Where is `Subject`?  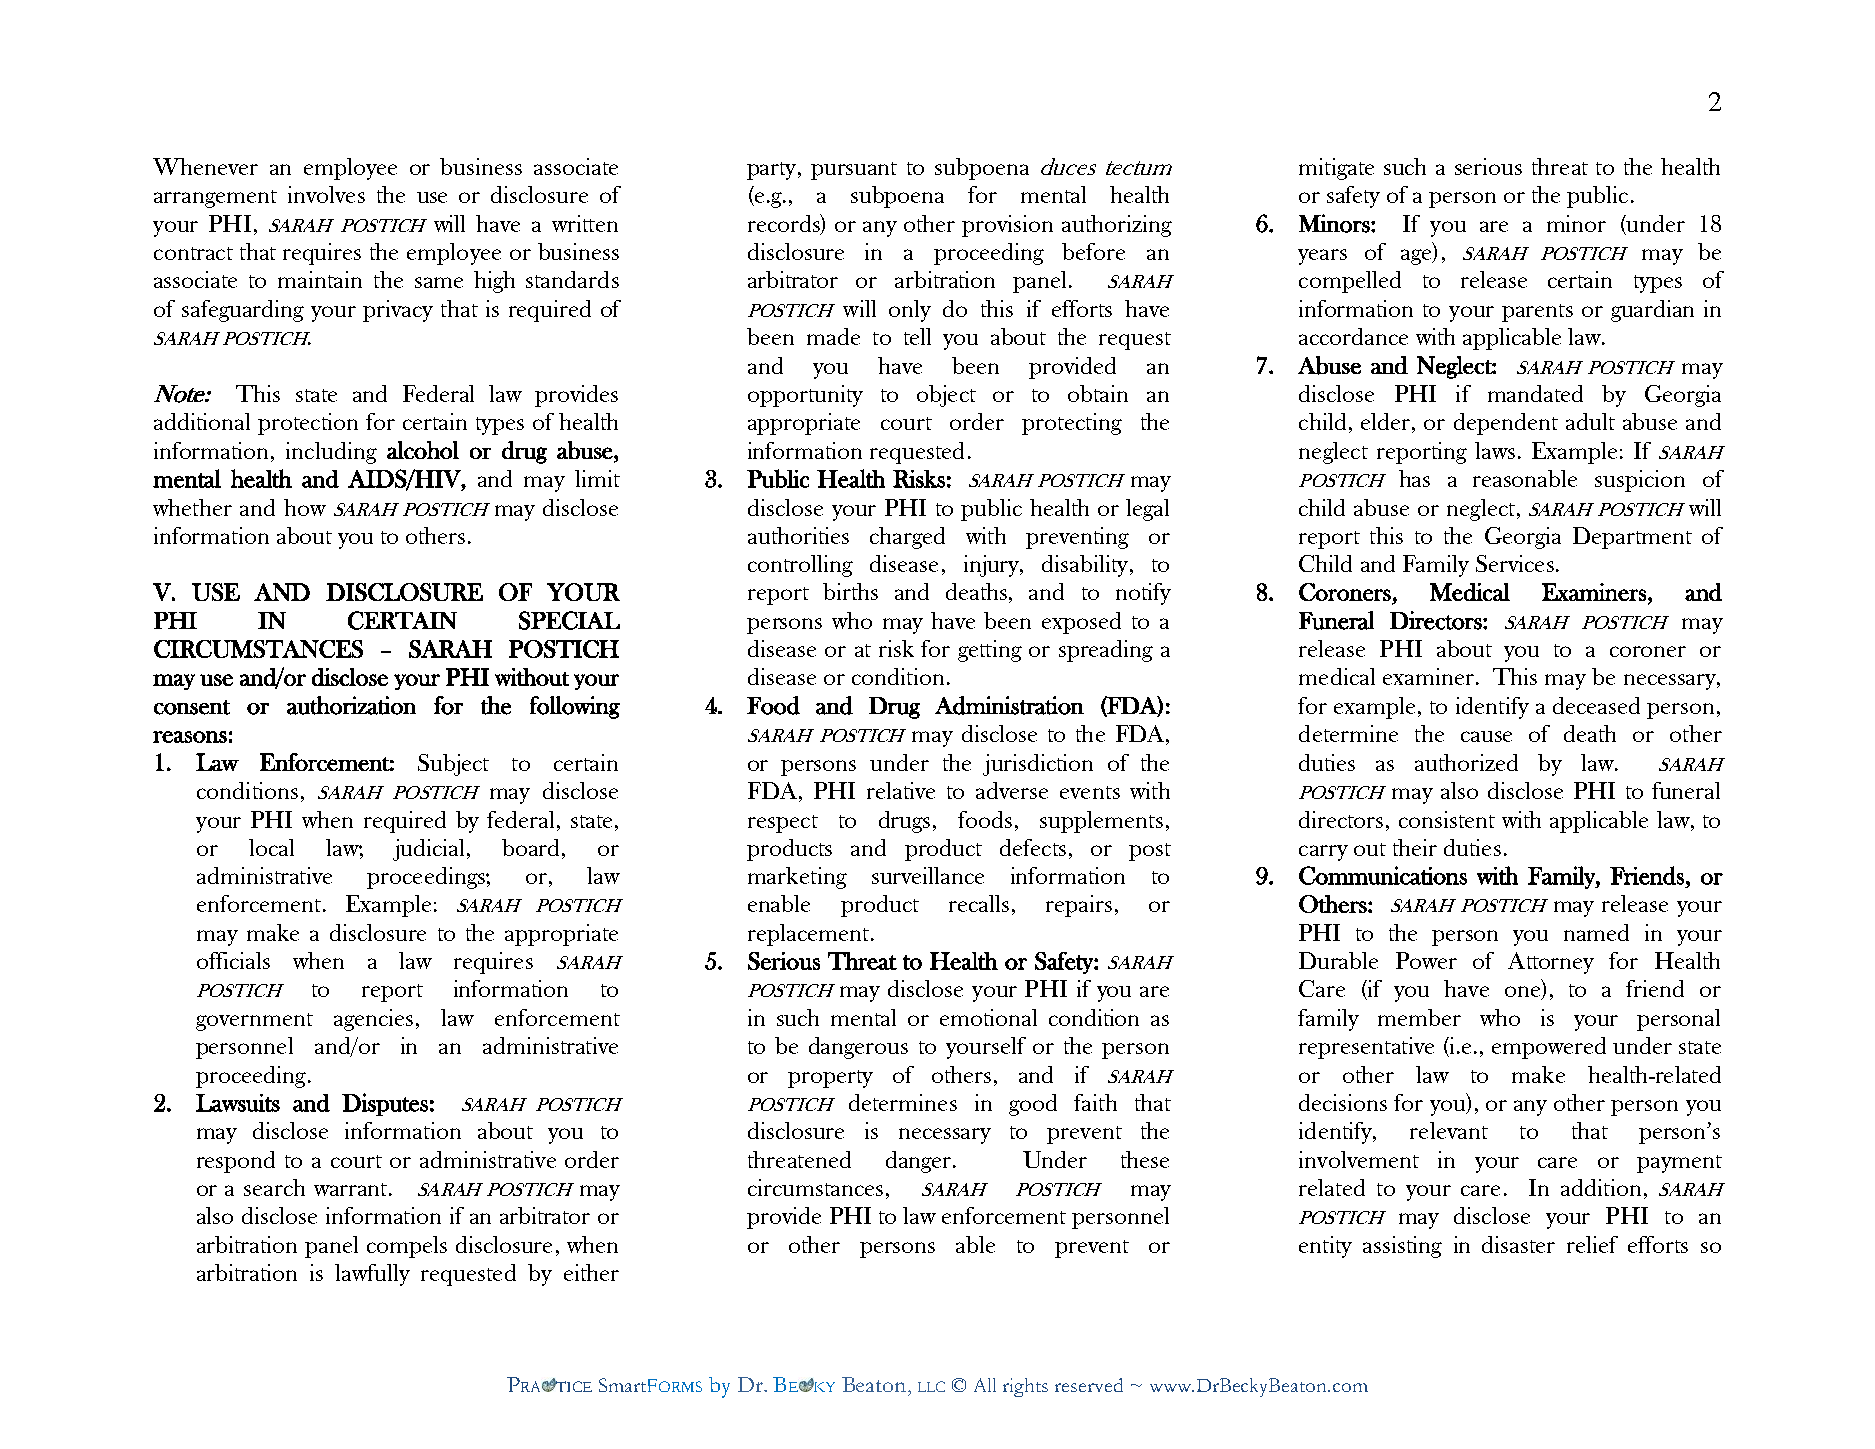 Subject is located at coordinates (453, 765).
